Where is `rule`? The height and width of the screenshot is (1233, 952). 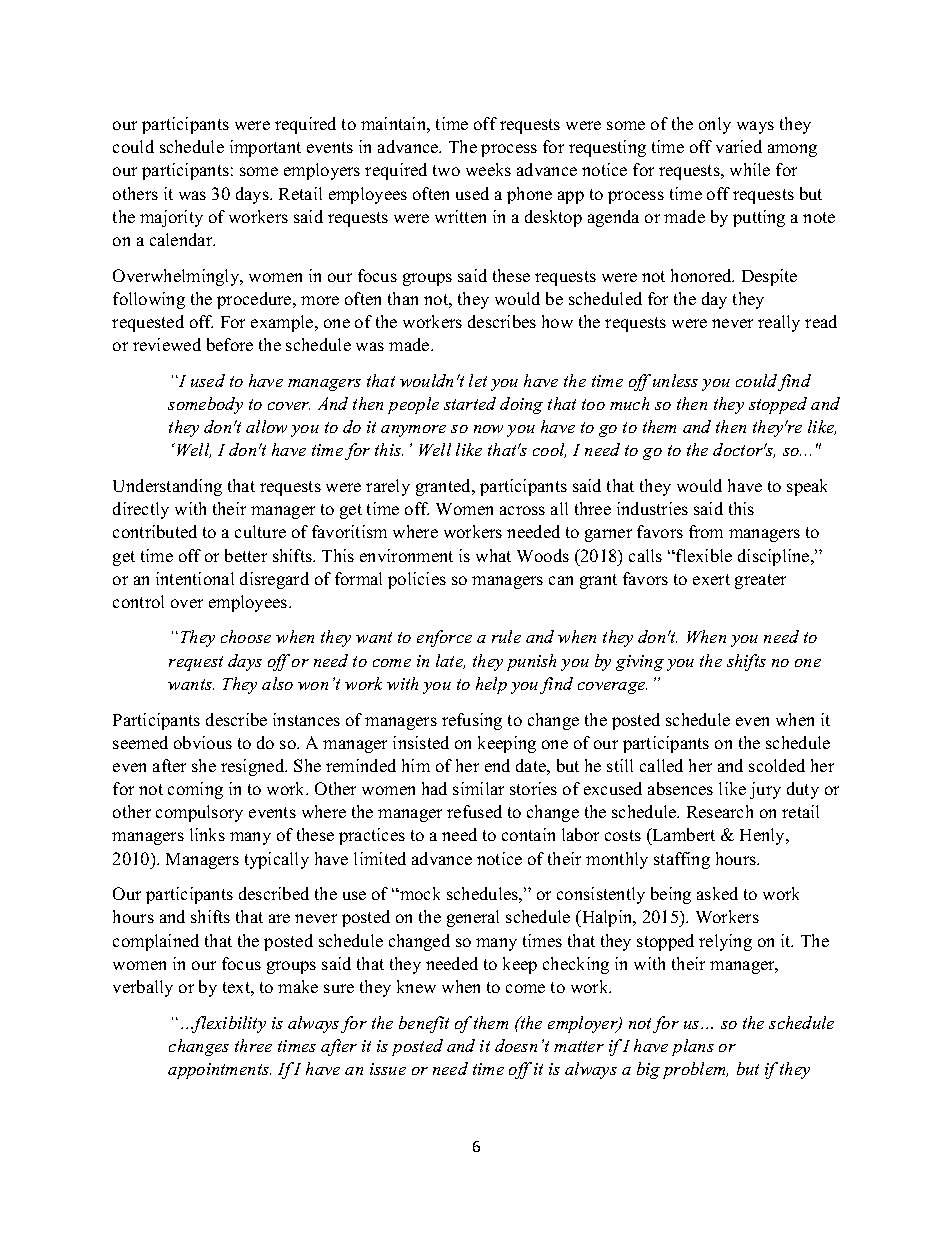 rule is located at coordinates (506, 636).
